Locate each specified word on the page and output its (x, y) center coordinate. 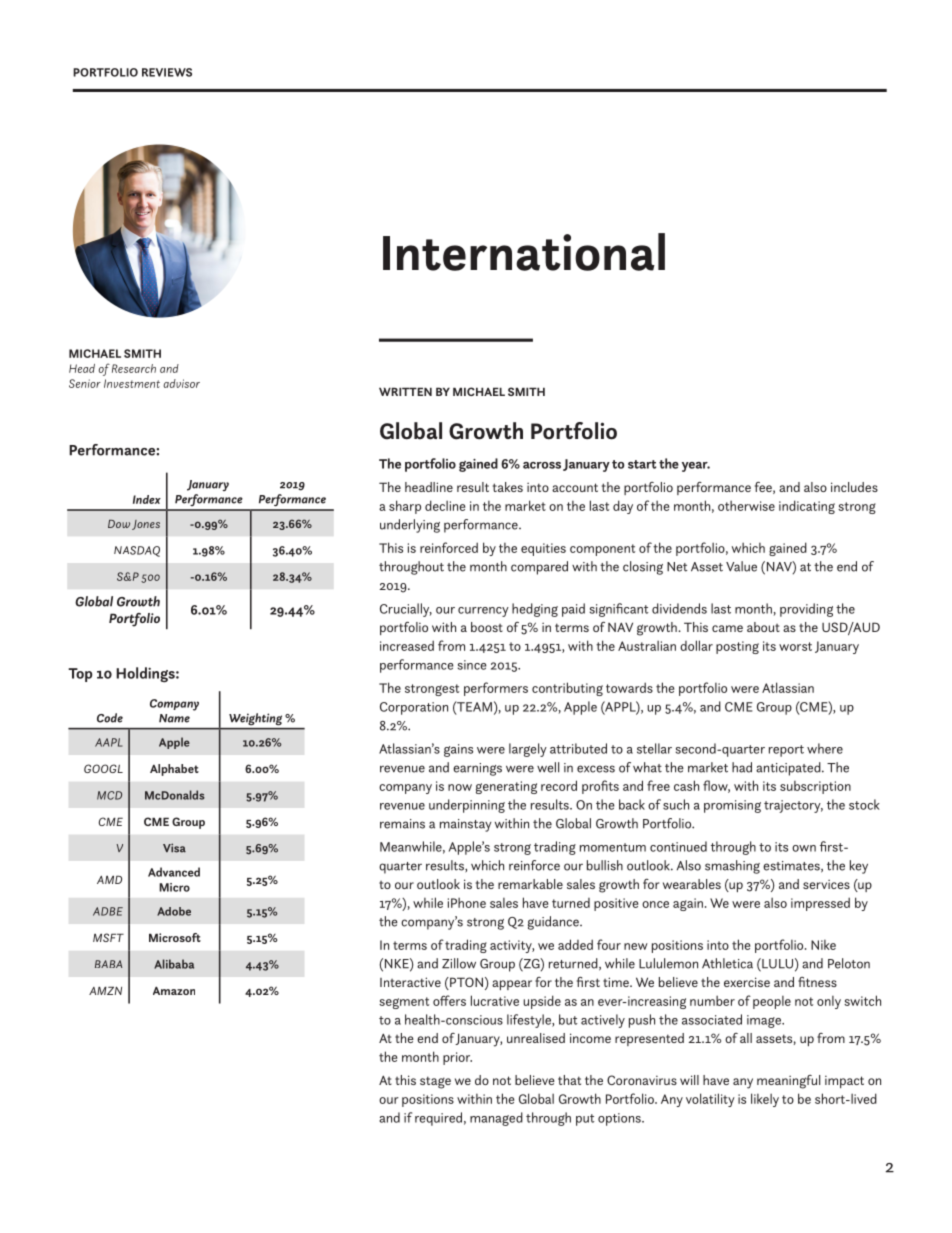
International (524, 252)
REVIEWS (167, 72)
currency (483, 612)
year (696, 467)
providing (806, 610)
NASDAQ (137, 551)
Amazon (174, 990)
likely (765, 1100)
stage (435, 1082)
